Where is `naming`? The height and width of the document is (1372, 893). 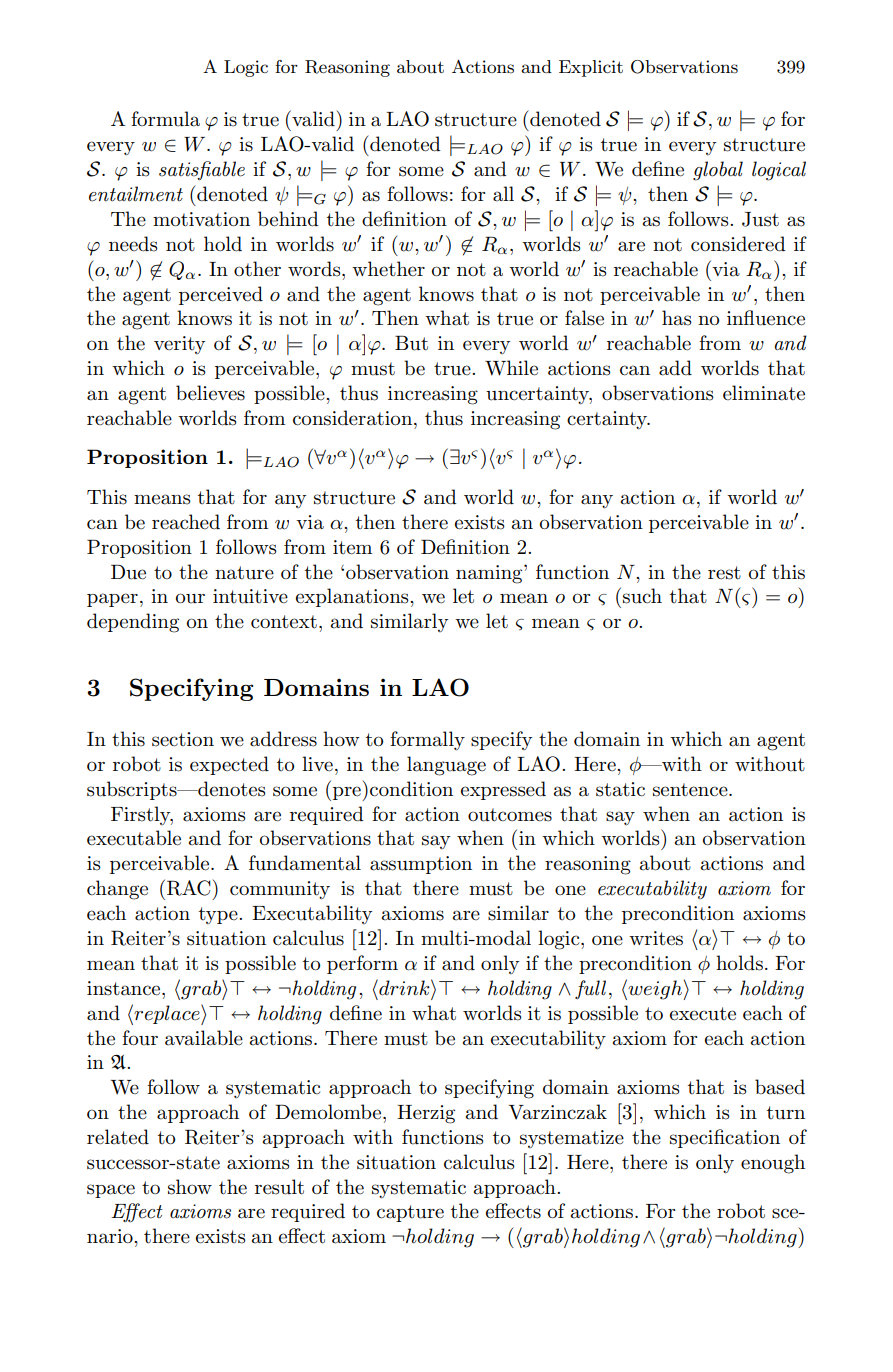 naming is located at coordinates (490, 574).
